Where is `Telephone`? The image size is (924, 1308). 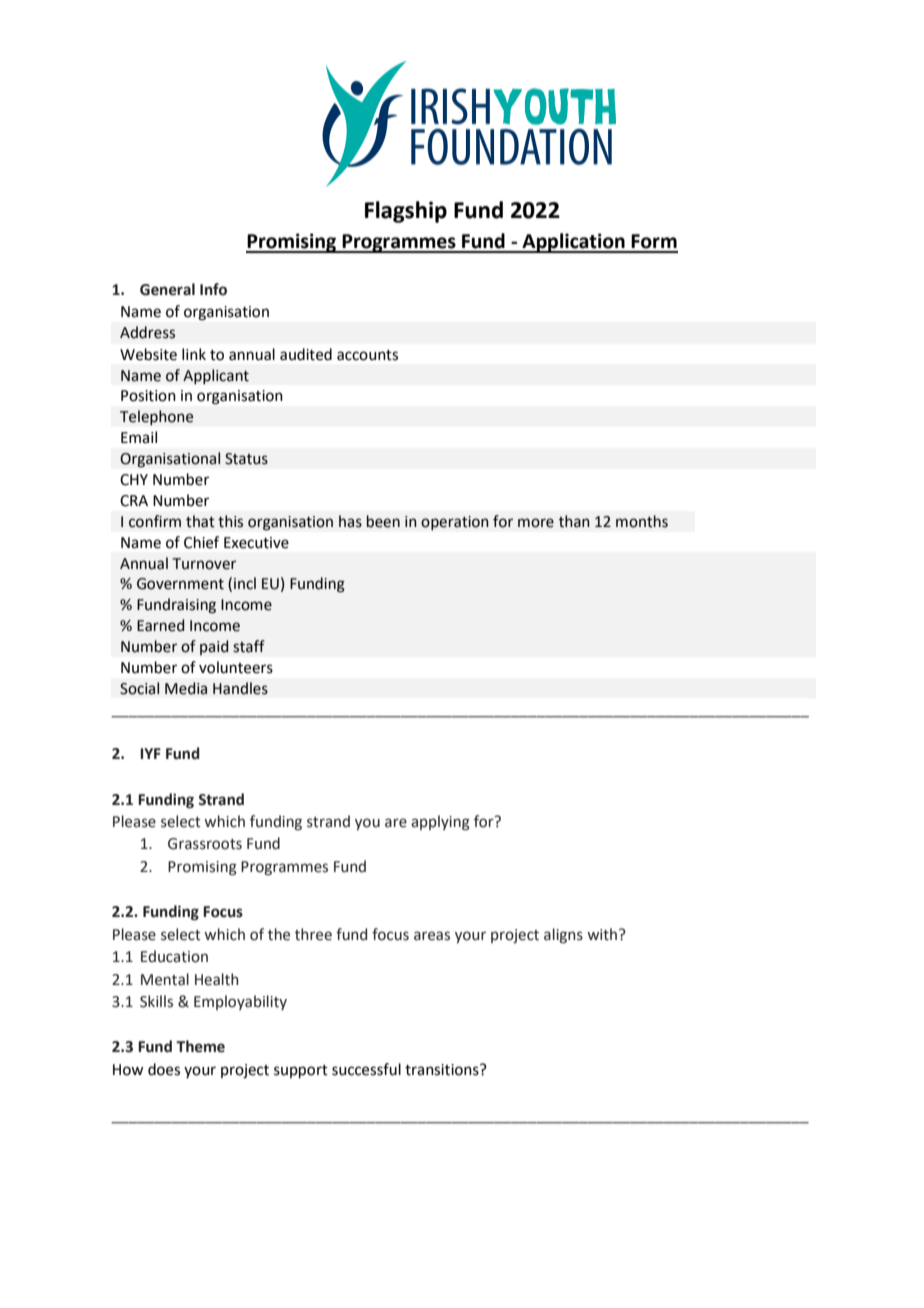 Telephone is located at coordinates (156, 418).
